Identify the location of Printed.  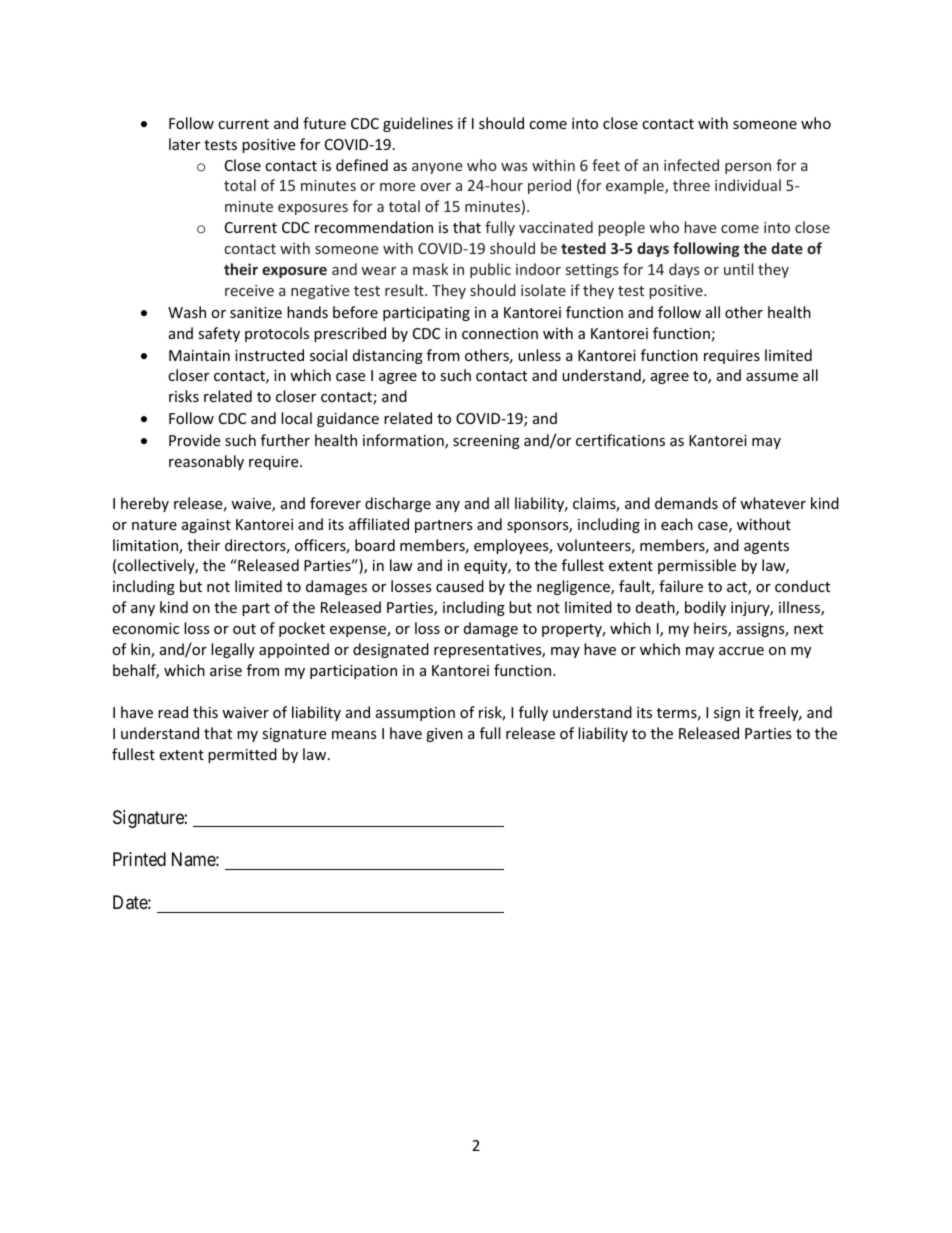
(139, 859).
